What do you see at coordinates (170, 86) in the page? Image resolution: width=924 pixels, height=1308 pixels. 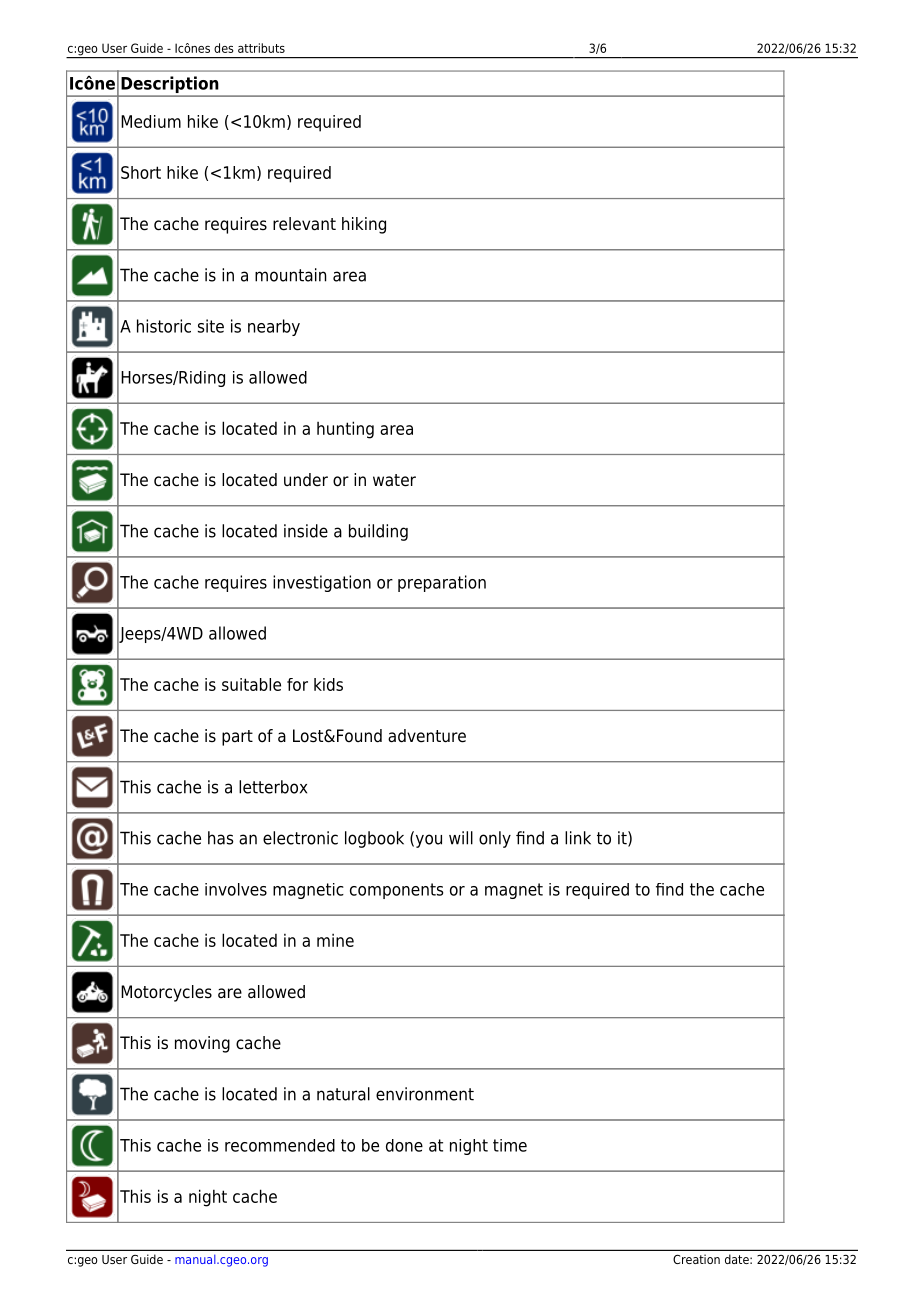 I see `Description` at bounding box center [170, 86].
